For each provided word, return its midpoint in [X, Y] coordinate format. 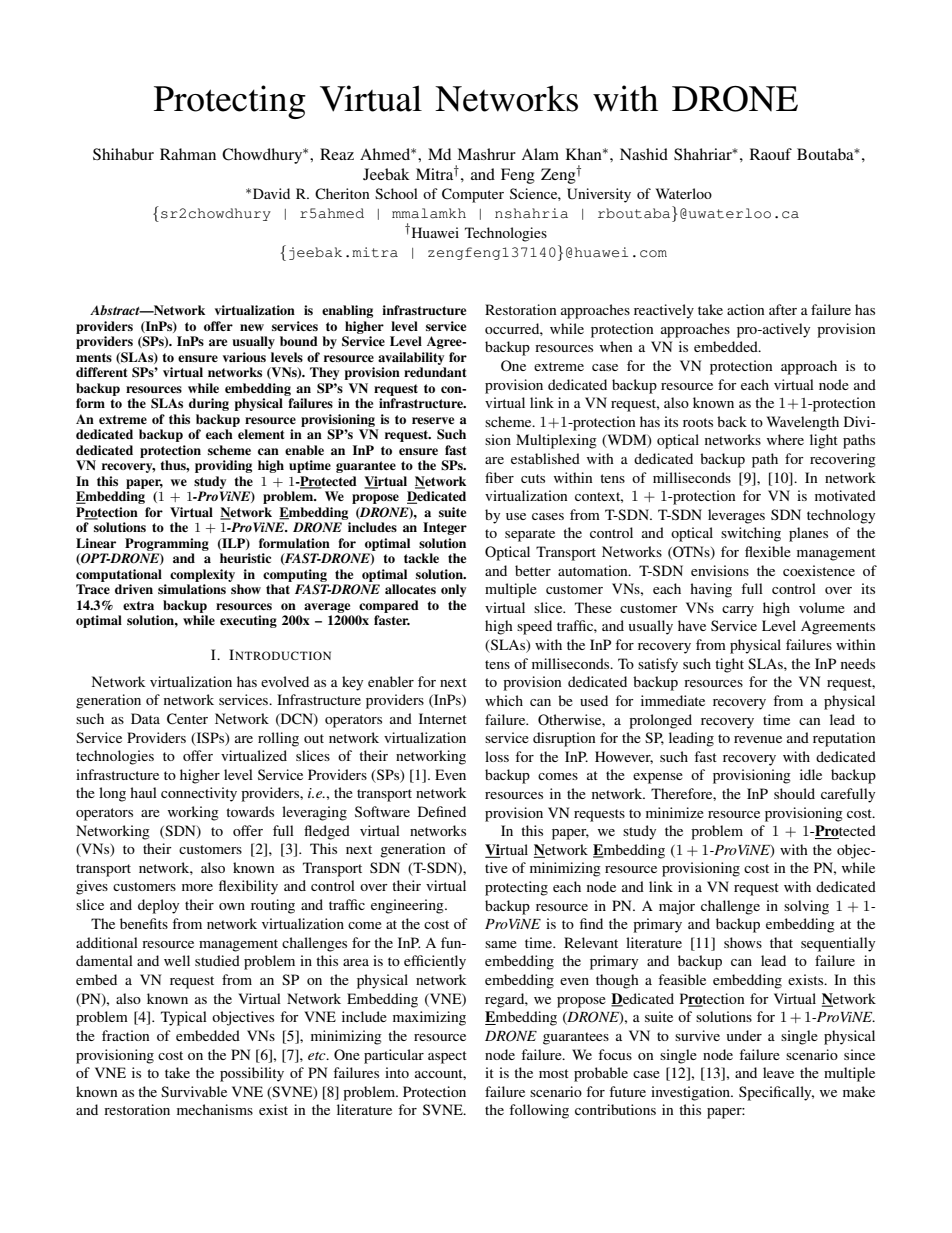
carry [738, 611]
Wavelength [803, 423]
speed [534, 627]
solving [806, 907]
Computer [473, 195]
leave [778, 1072]
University [599, 195]
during [209, 404]
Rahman [188, 154]
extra [138, 605]
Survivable [194, 1091]
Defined [442, 811]
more [197, 887]
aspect [447, 1057]
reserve [433, 420]
